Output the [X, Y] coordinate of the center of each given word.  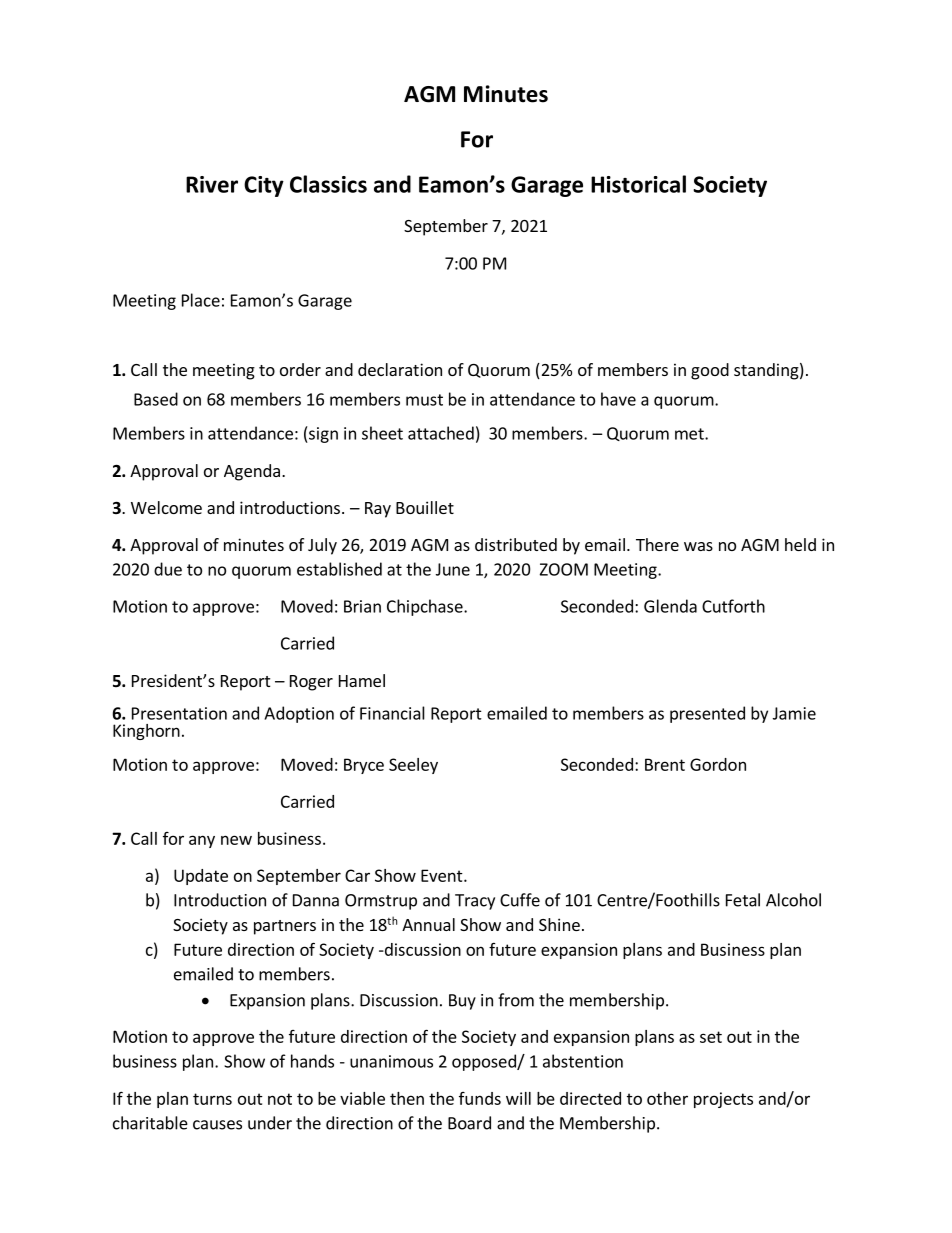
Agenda [252, 472]
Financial [392, 713]
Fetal [743, 900]
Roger [311, 683]
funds [480, 1098]
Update [201, 877]
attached [441, 433]
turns [212, 1099]
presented [707, 714]
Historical [638, 184]
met [690, 434]
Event [443, 875]
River [212, 184]
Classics [328, 184]
